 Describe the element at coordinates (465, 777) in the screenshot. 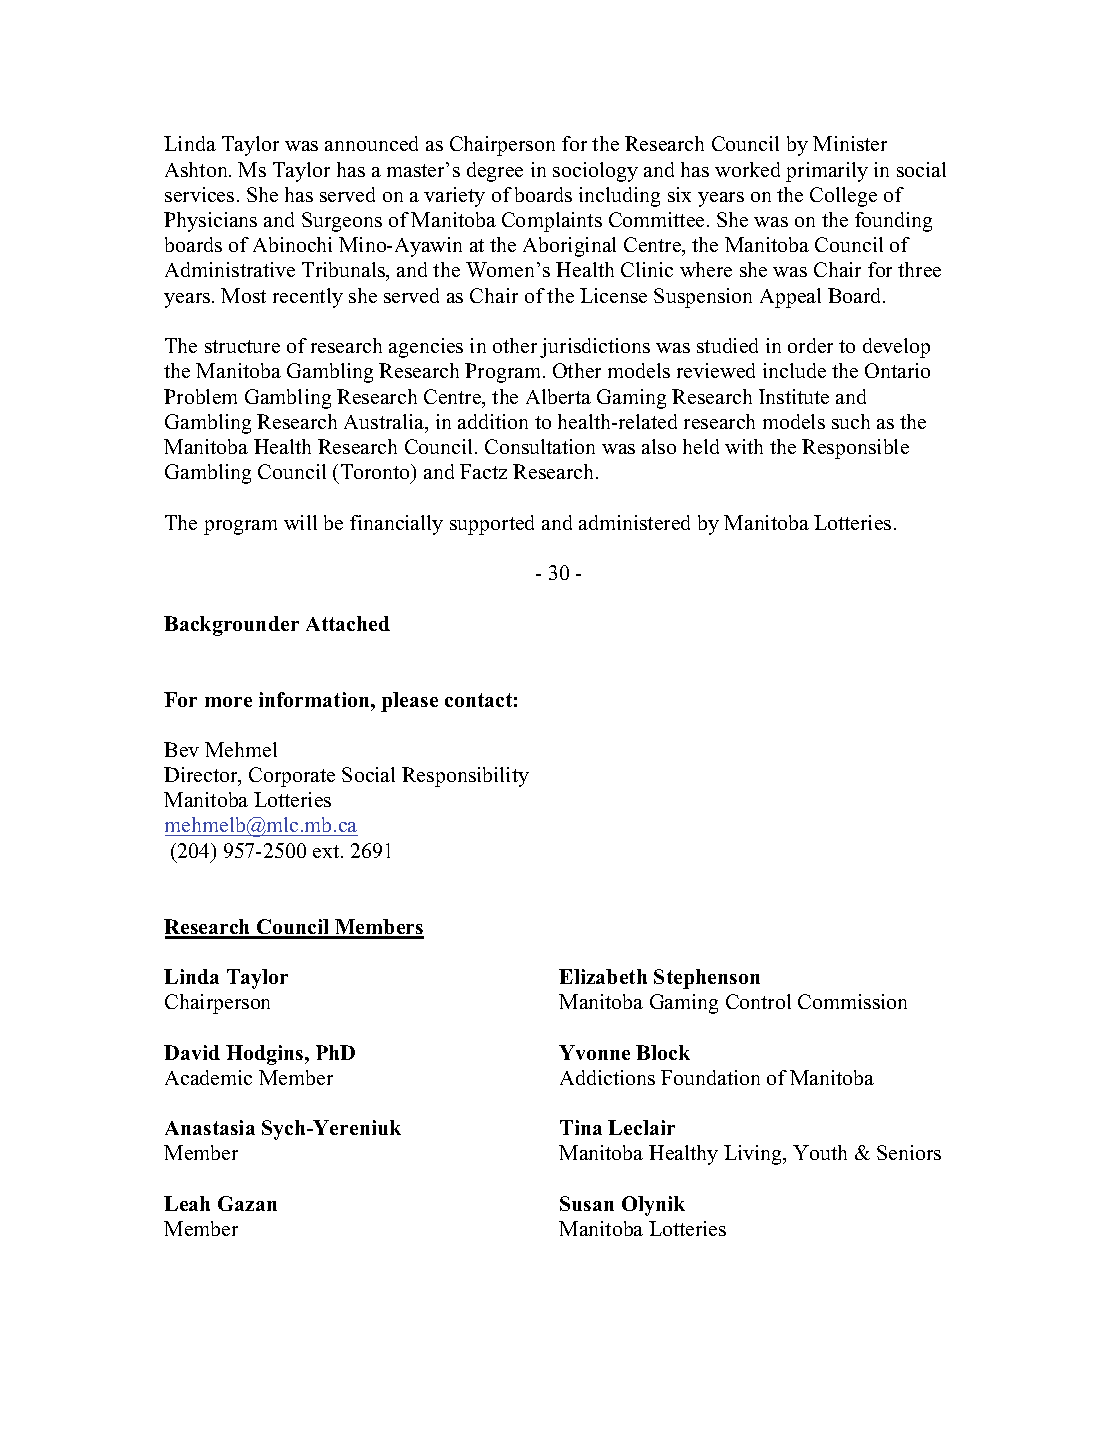

I see `Responsibility` at that location.
